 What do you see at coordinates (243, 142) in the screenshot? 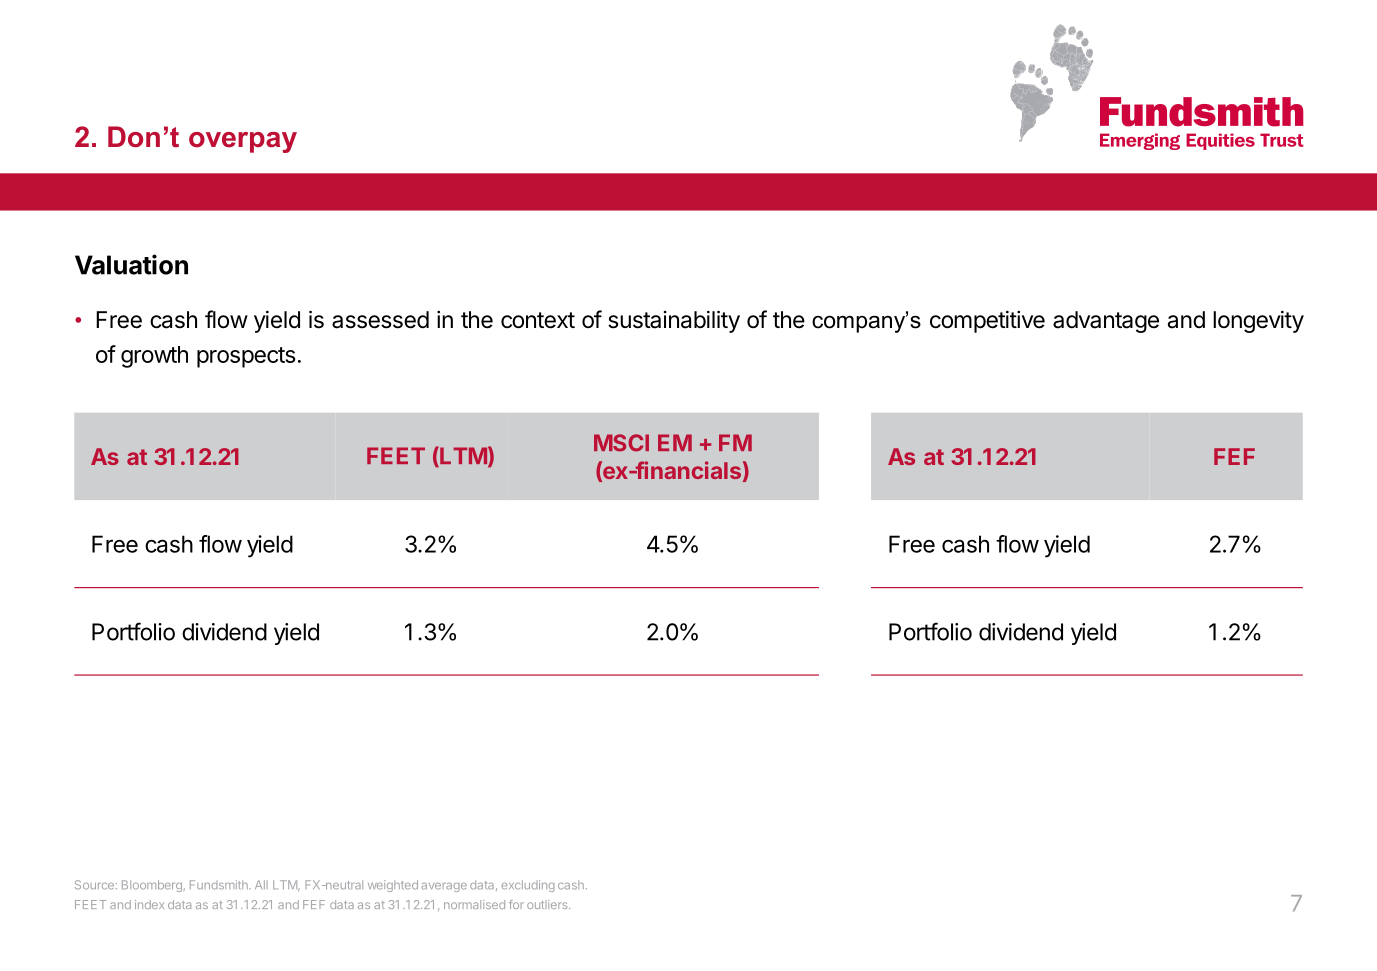
I see `overpay` at bounding box center [243, 142].
